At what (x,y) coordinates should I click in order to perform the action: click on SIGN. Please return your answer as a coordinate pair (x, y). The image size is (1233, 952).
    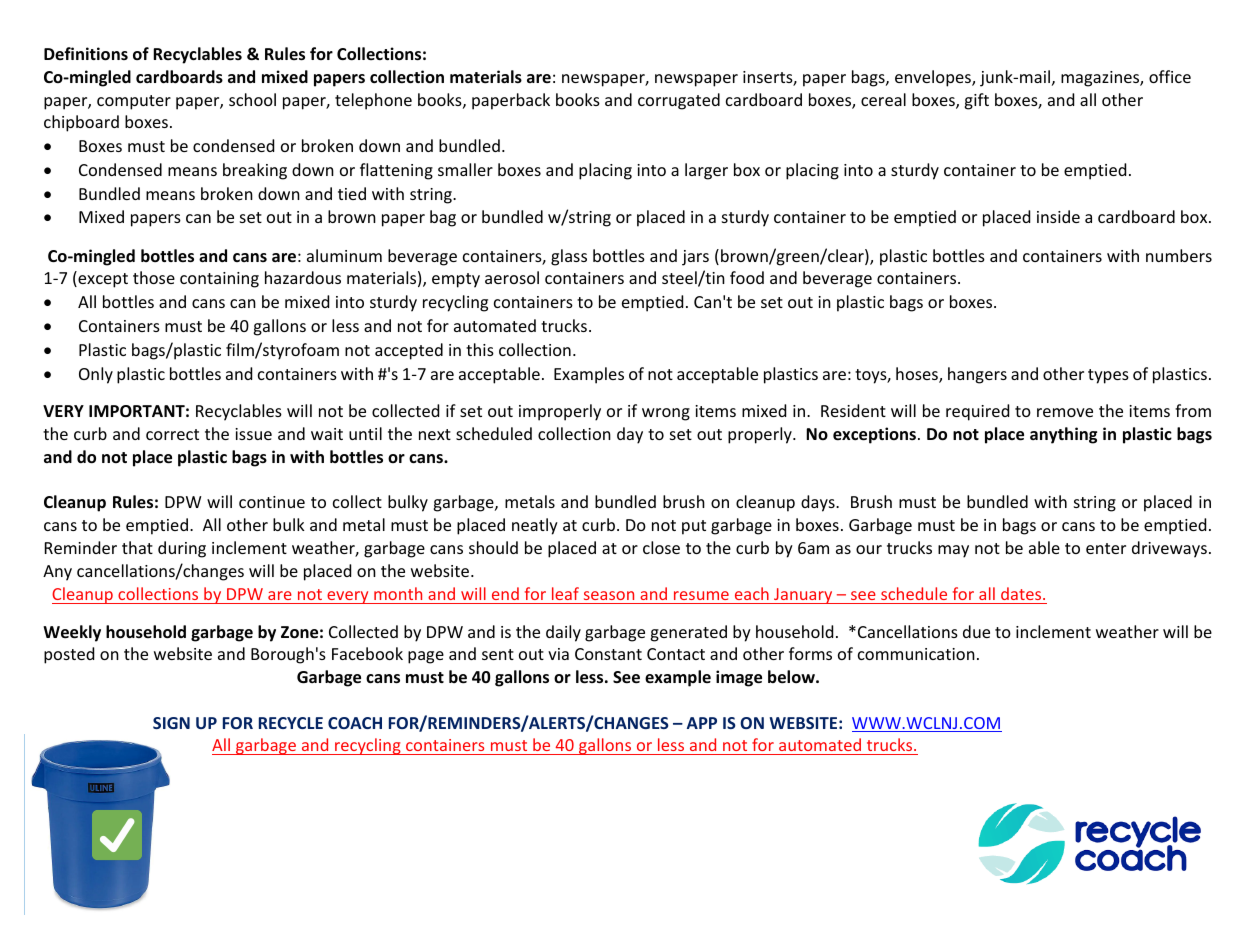
    Looking at the image, I should click on (171, 723).
